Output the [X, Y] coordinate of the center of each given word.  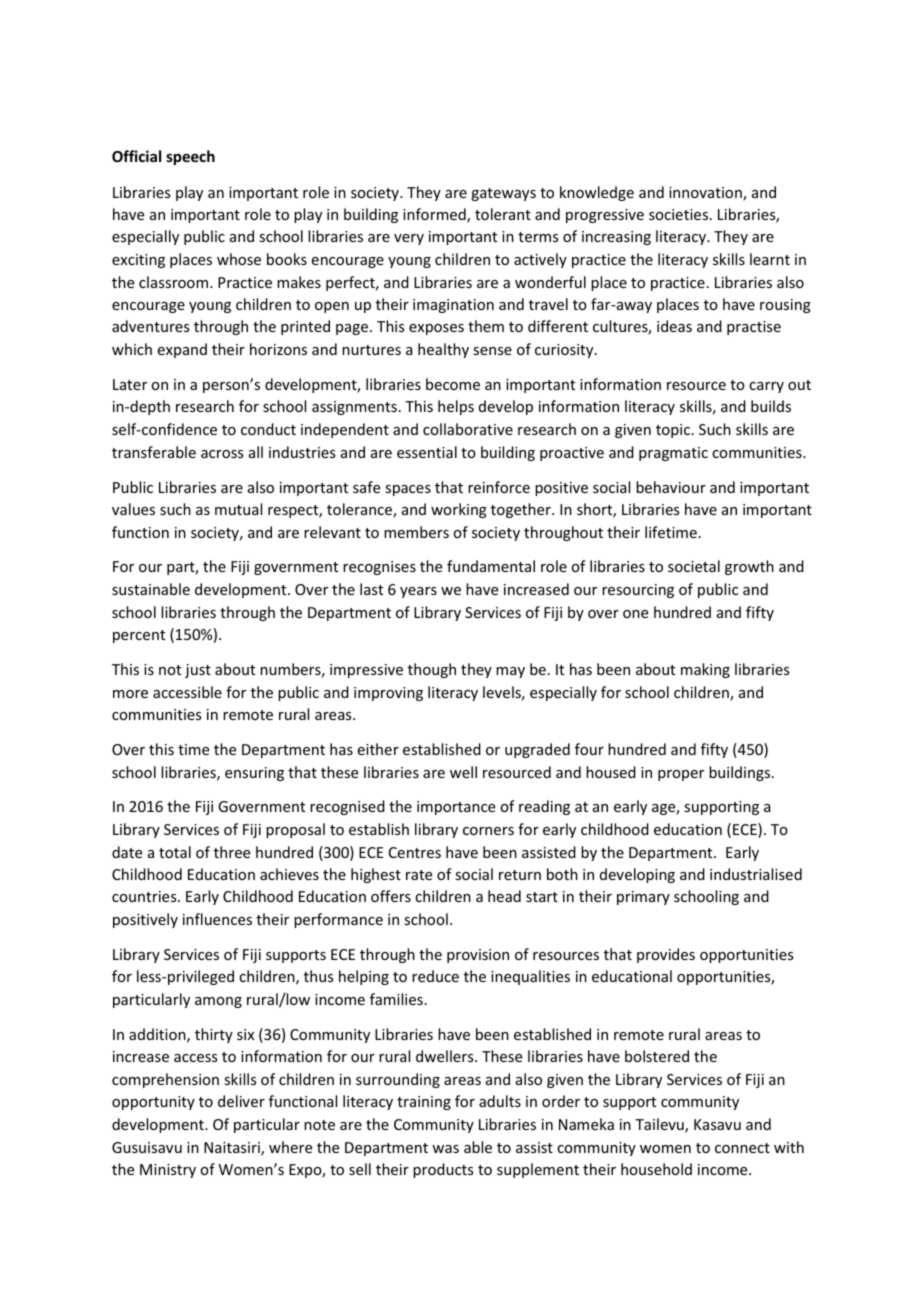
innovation [706, 194]
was [445, 1149]
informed [435, 215]
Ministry [168, 1171]
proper [681, 775]
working [459, 510]
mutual [238, 509]
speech [190, 157]
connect [742, 1148]
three [232, 852]
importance [456, 808]
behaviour [671, 487]
